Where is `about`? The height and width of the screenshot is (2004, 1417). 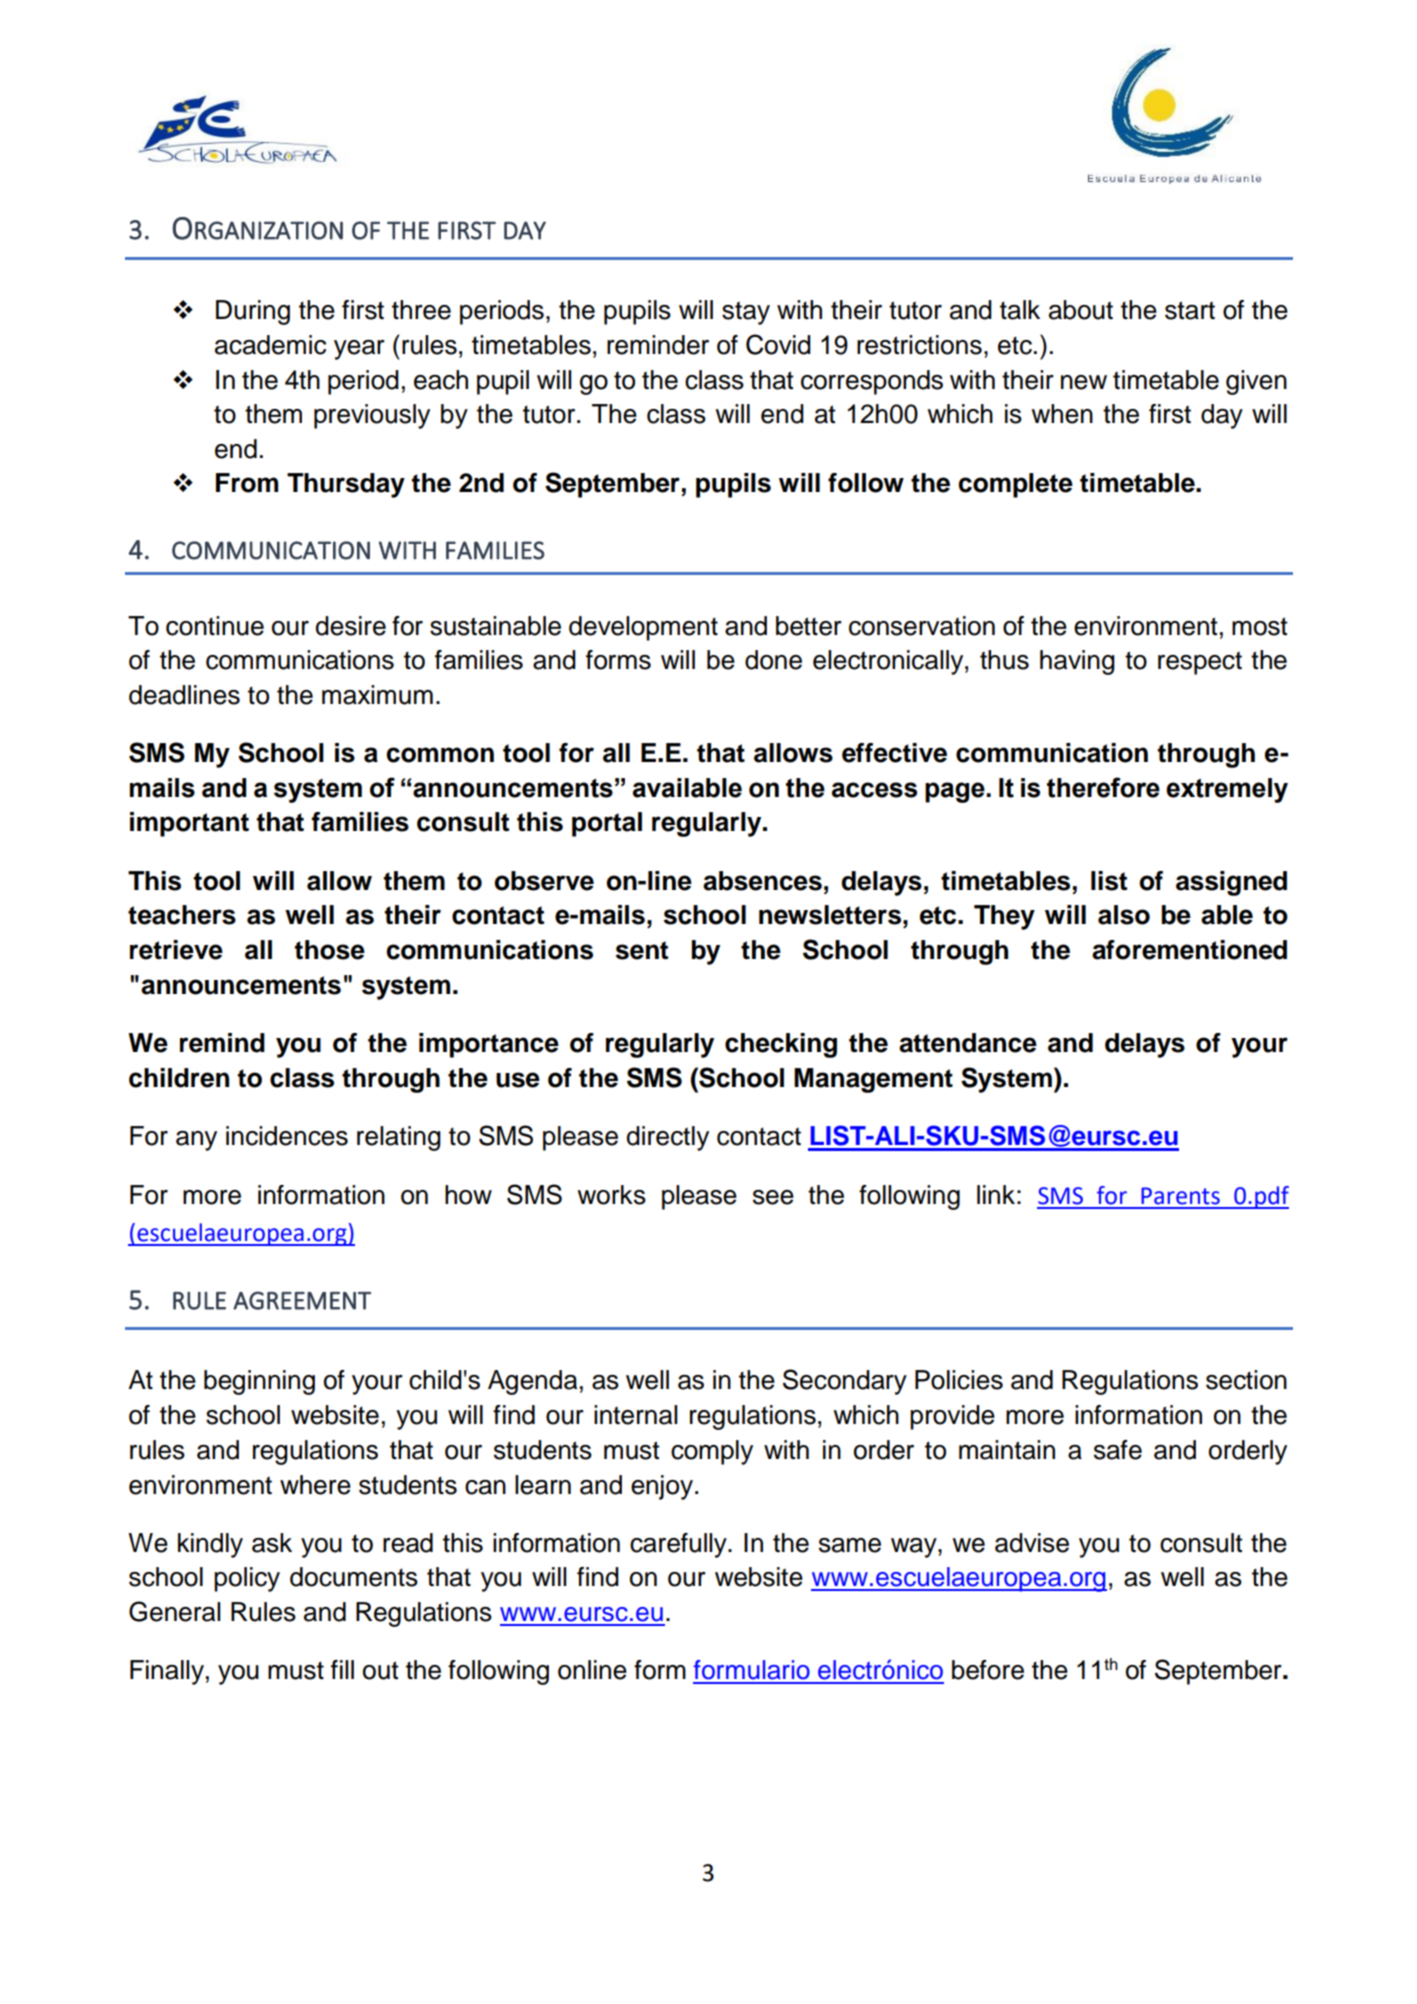 about is located at coordinates (1081, 310).
